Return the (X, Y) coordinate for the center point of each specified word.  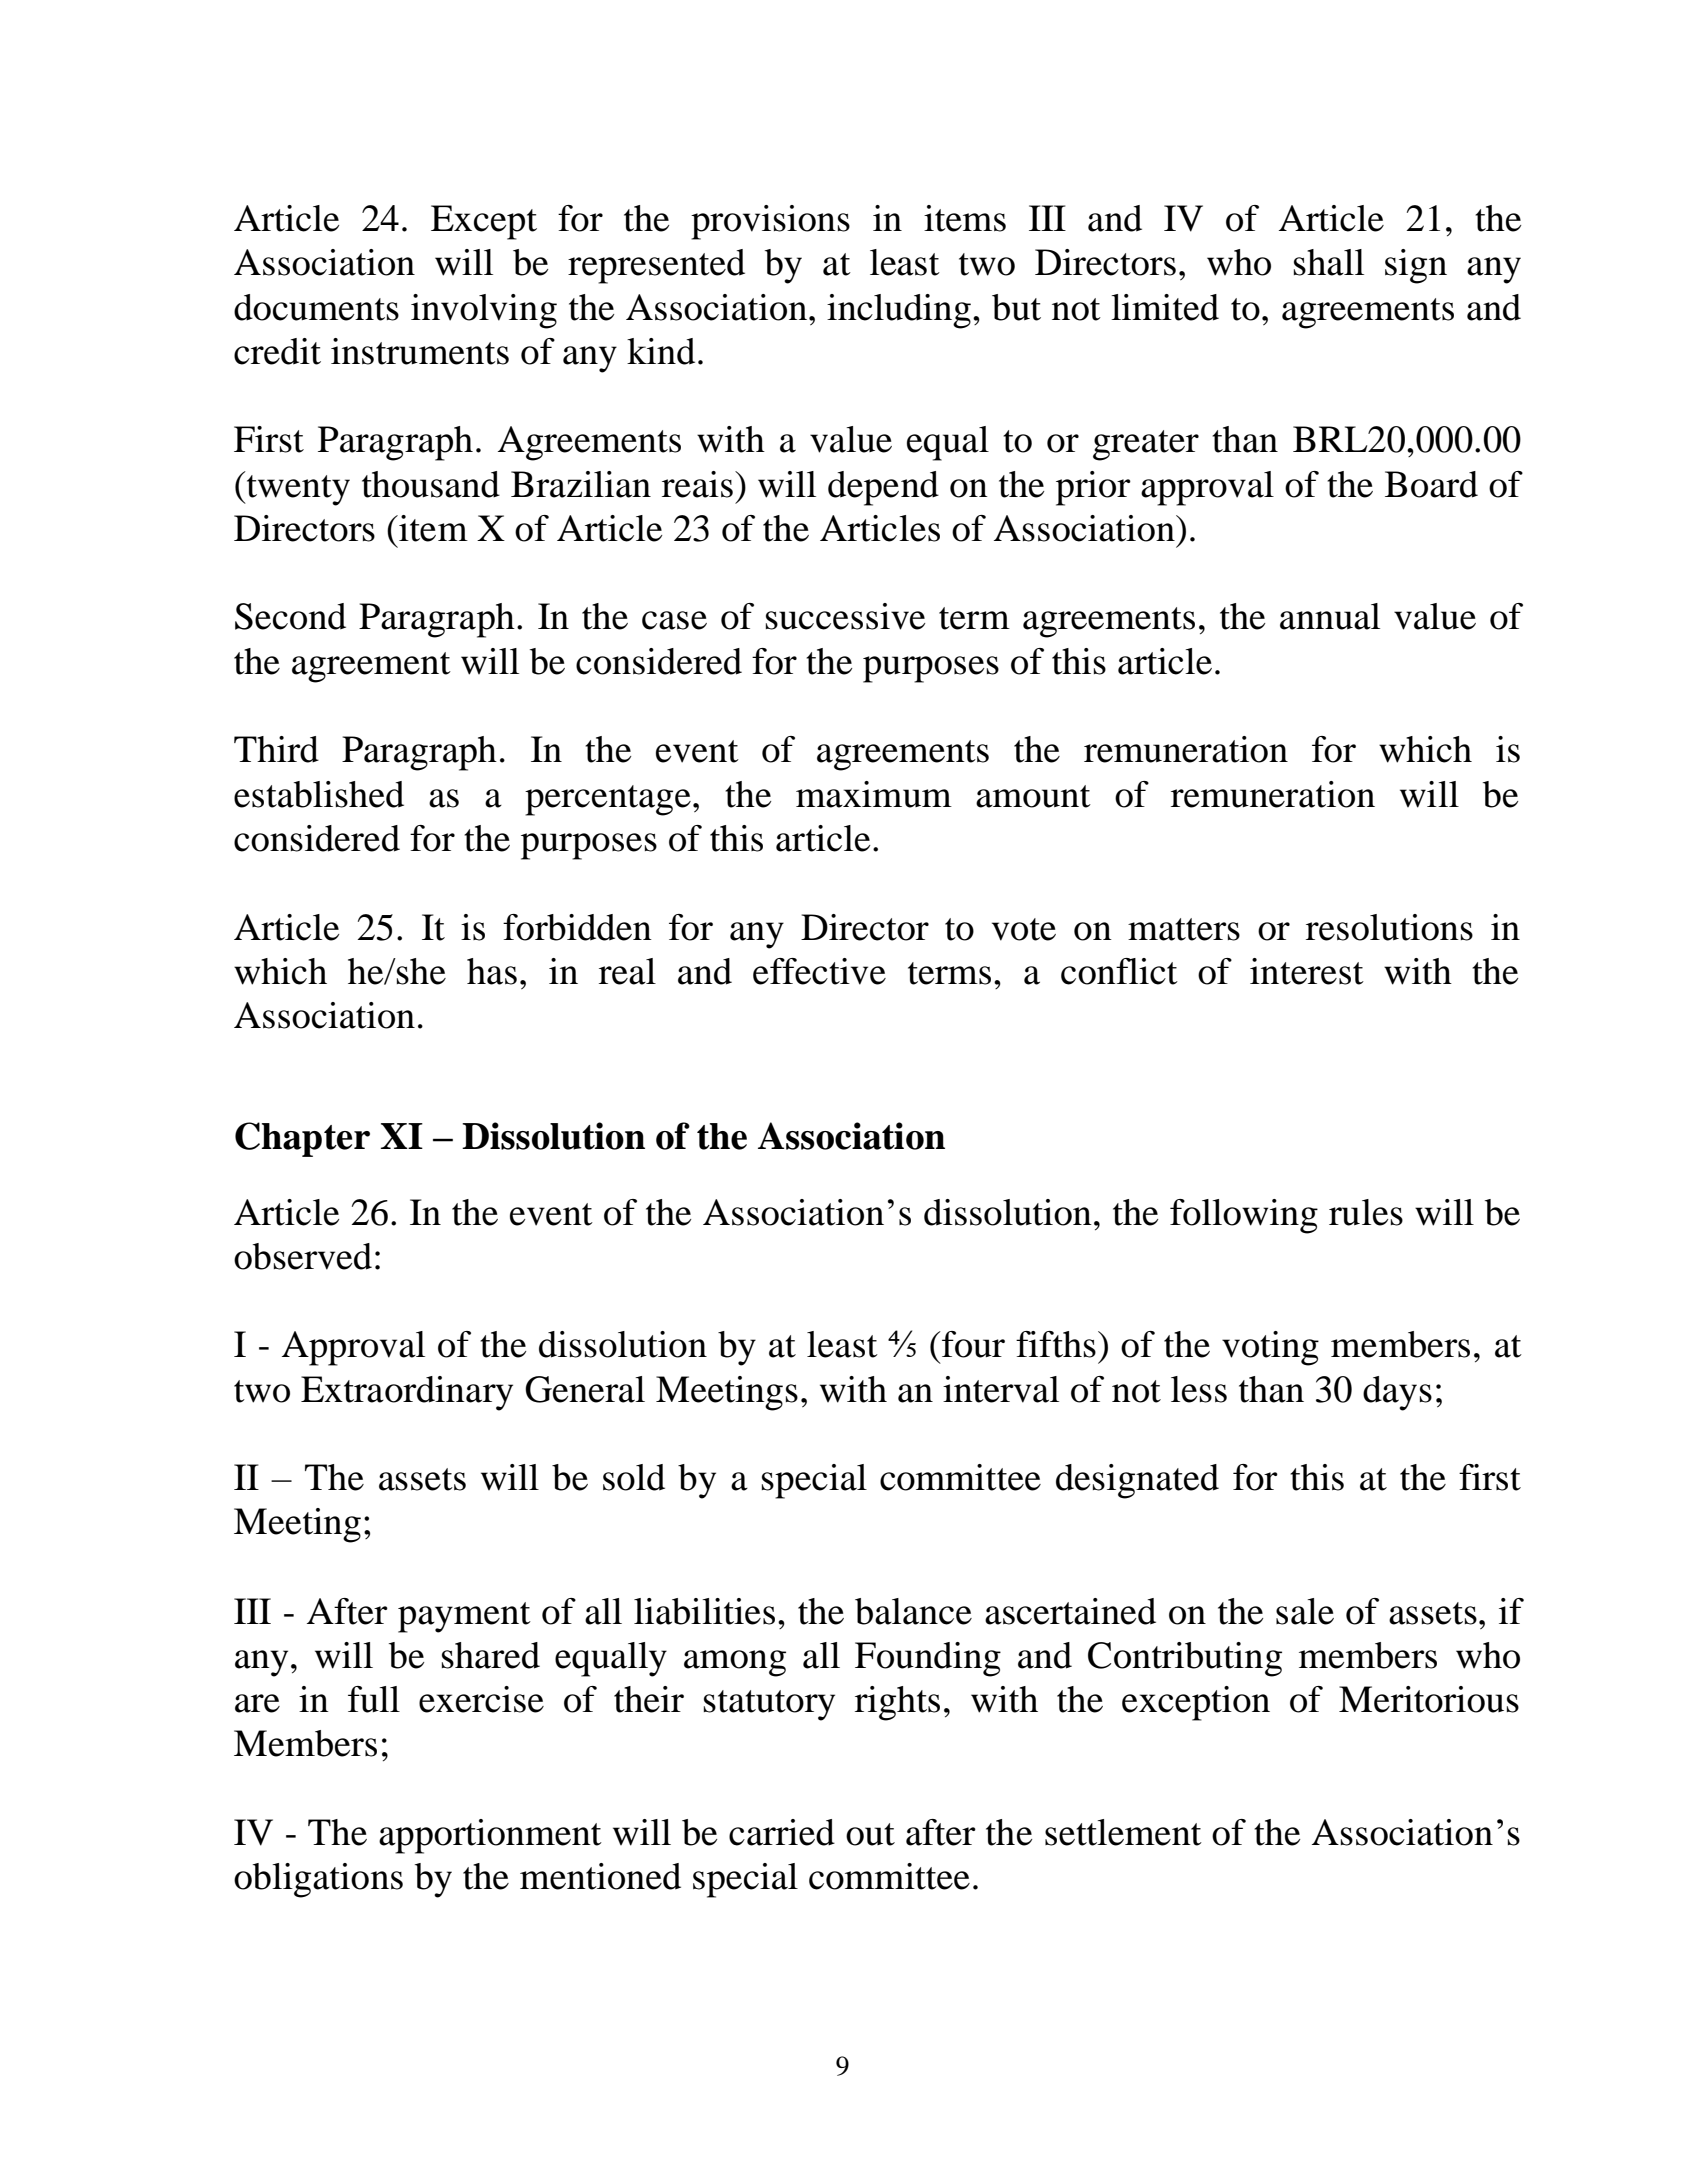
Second (290, 616)
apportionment (490, 1836)
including (899, 311)
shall (1329, 262)
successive (845, 616)
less (1199, 1389)
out (870, 1834)
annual (1330, 616)
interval (1001, 1389)
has (492, 971)
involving (484, 311)
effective (819, 971)
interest (1307, 971)
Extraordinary (407, 1393)
